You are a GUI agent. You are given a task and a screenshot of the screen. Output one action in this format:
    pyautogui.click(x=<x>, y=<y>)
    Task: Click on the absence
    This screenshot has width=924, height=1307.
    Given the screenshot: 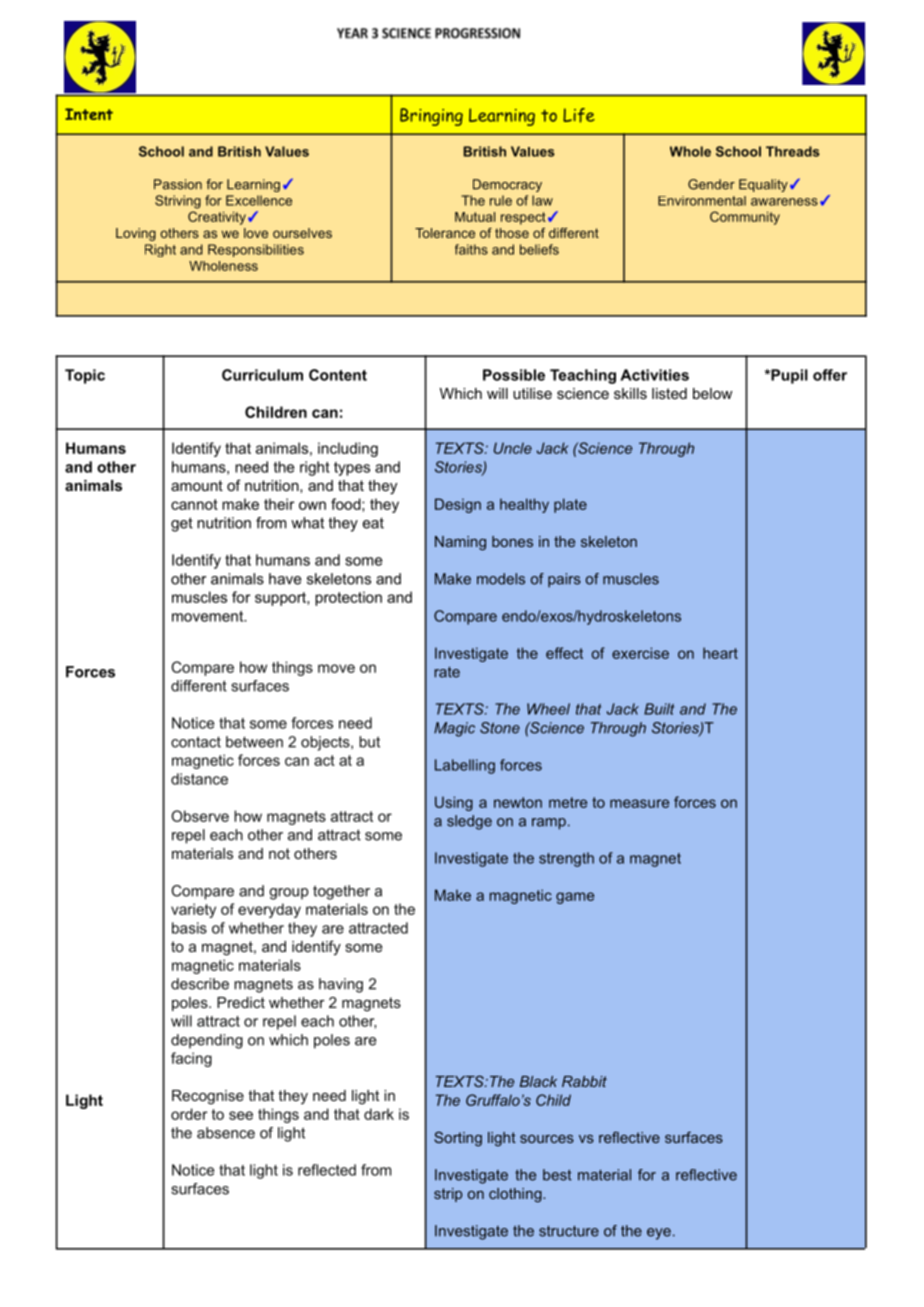 What is the action you would take?
    pyautogui.click(x=226, y=1133)
